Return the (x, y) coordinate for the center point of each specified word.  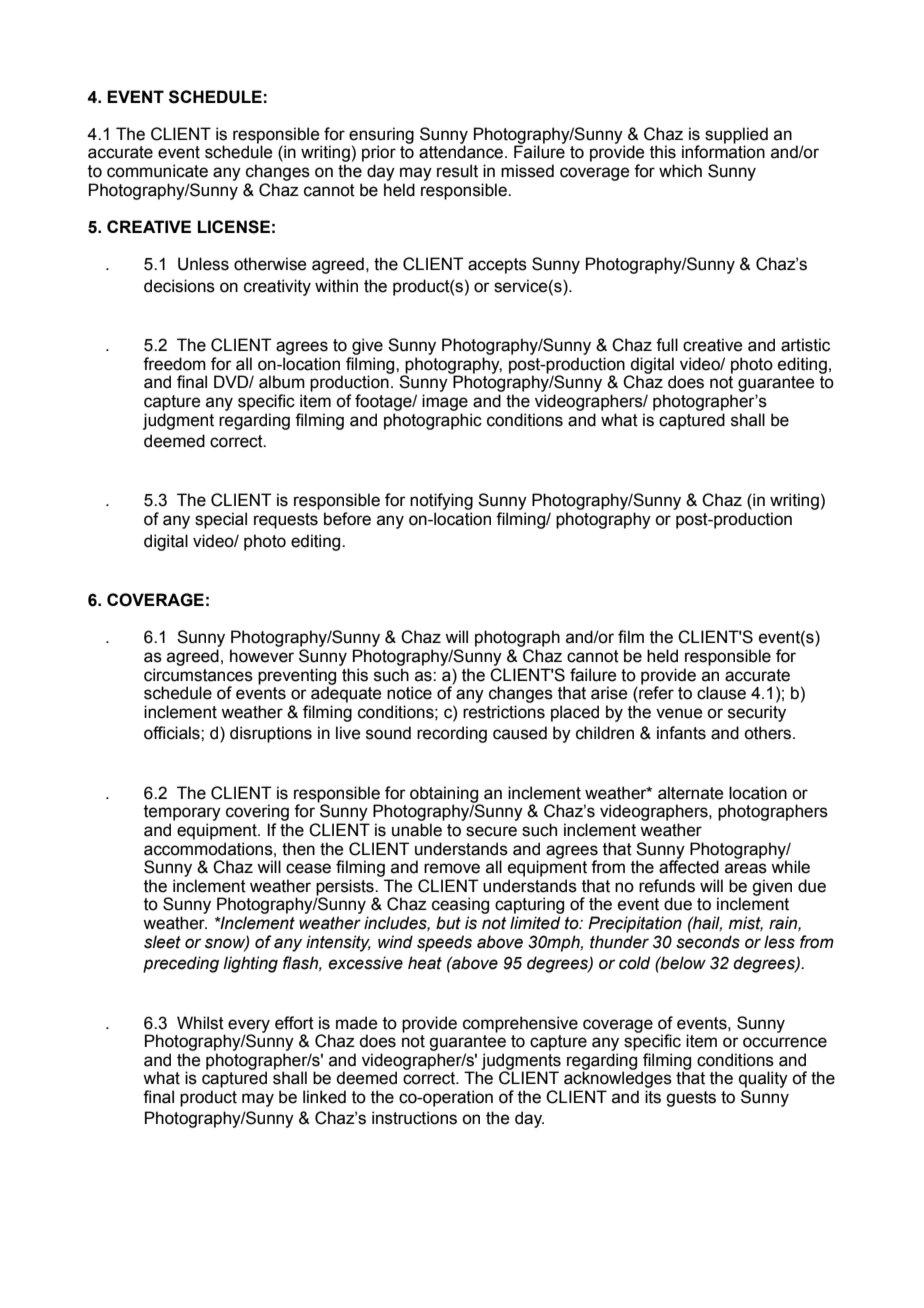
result (457, 171)
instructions (414, 1118)
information (723, 152)
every (249, 1027)
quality (763, 1079)
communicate (157, 171)
